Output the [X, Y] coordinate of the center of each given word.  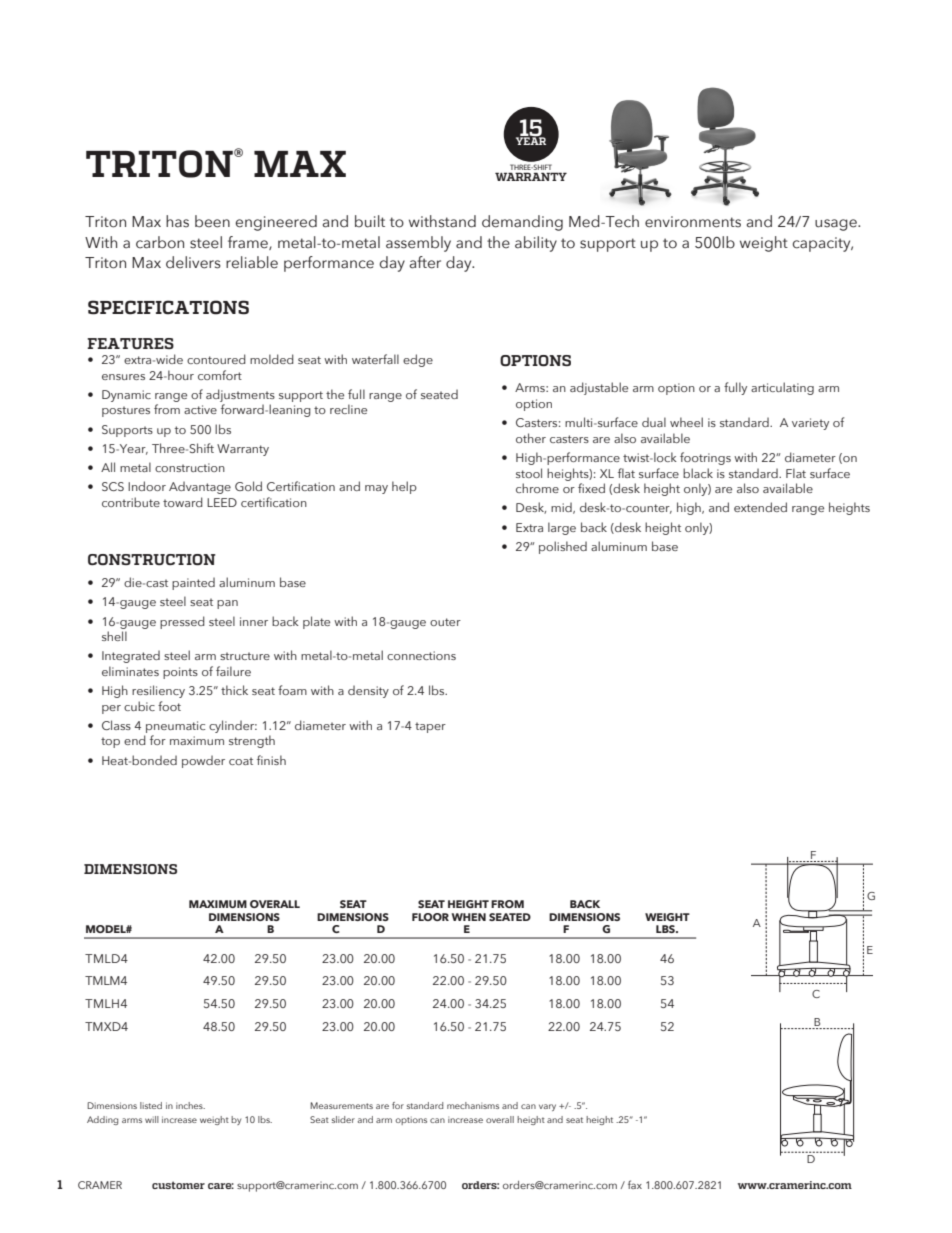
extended [760, 507]
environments [693, 222]
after [425, 262]
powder [203, 761]
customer [178, 1185]
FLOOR [430, 917]
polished [563, 547]
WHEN [469, 917]
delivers [193, 262]
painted [193, 583]
